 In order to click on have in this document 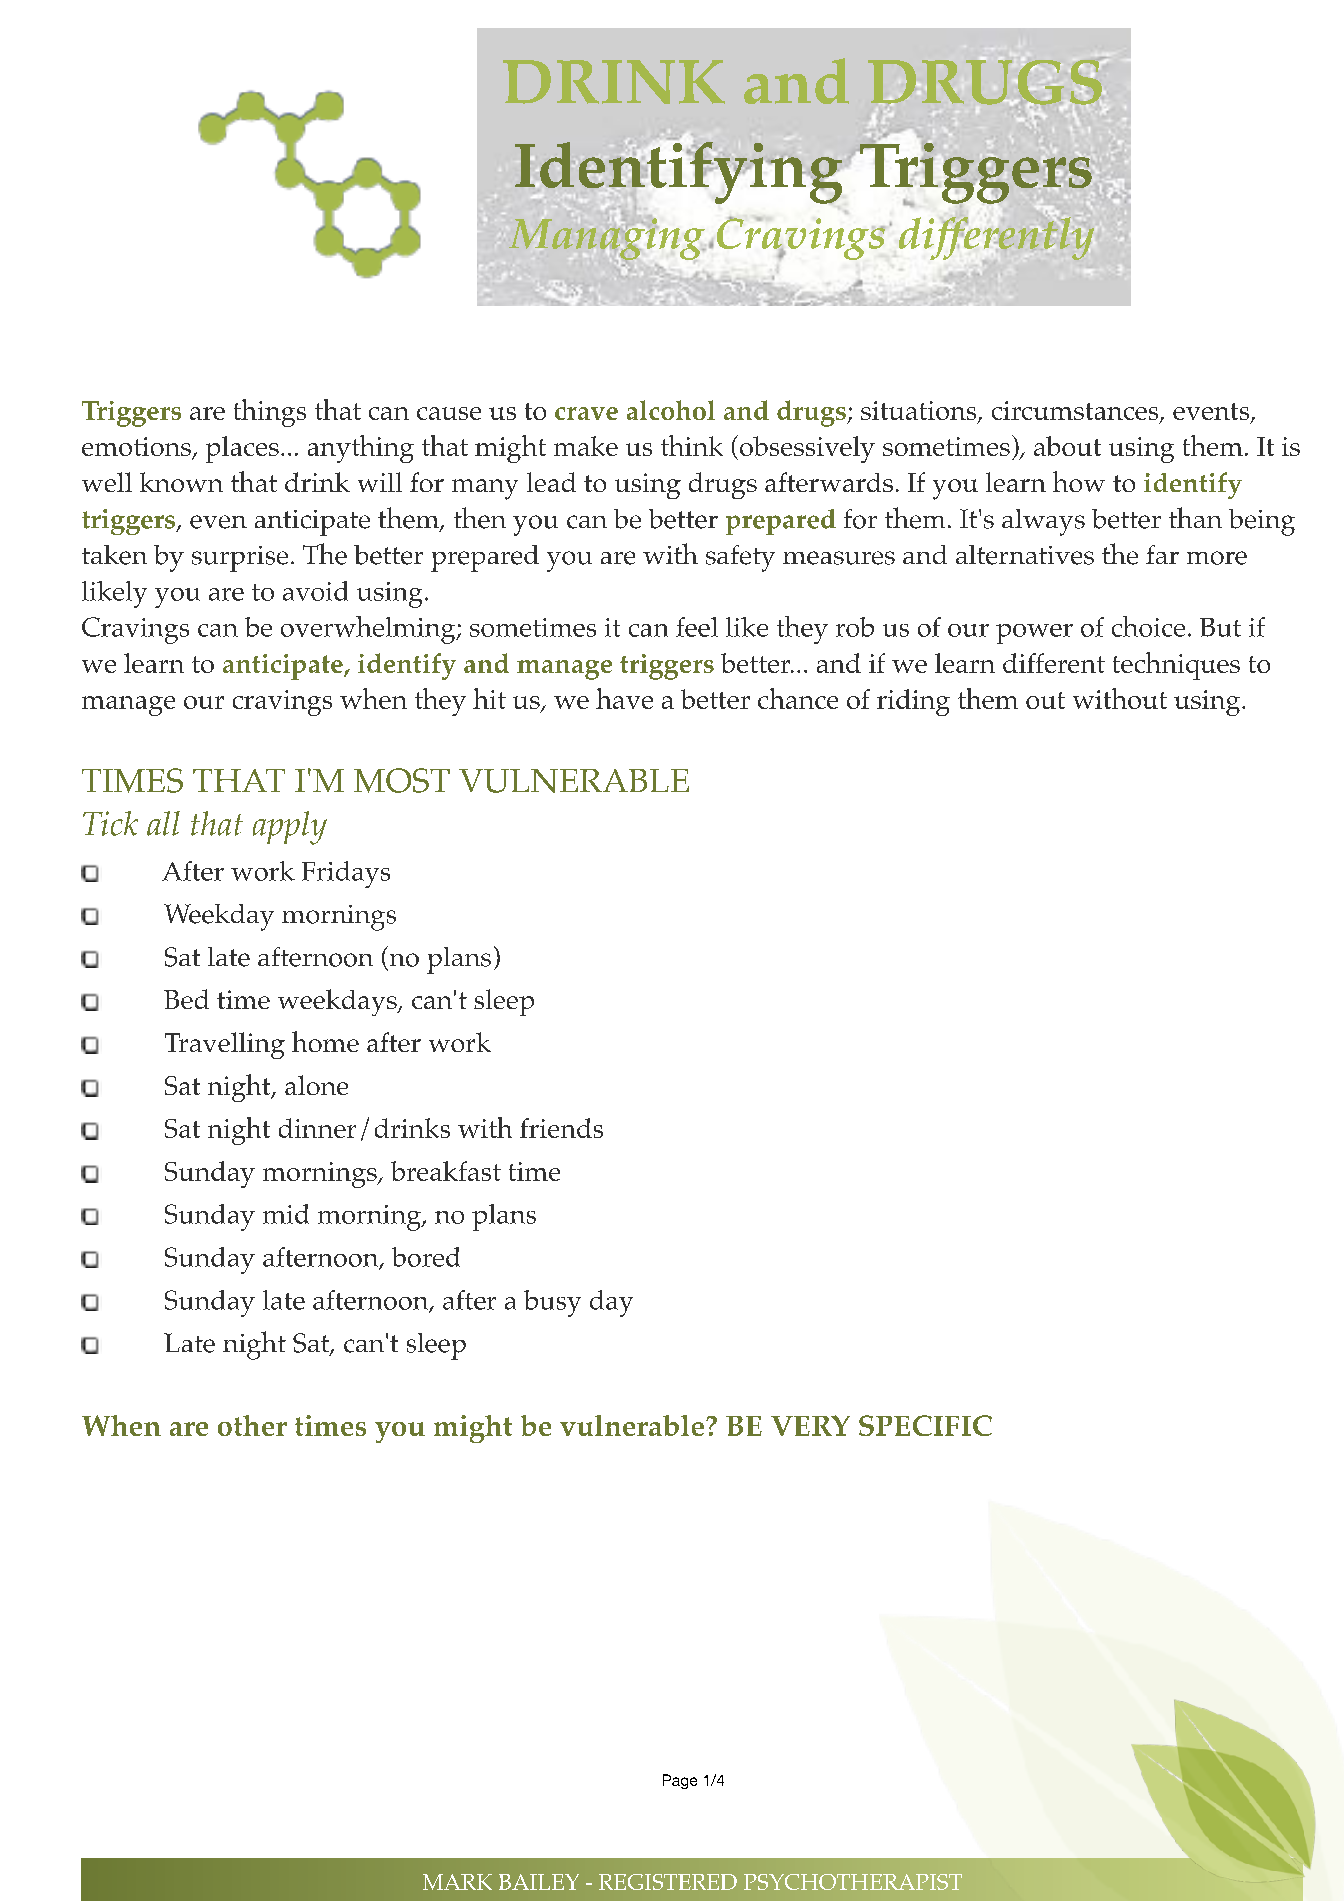, I will do `click(624, 698)`.
